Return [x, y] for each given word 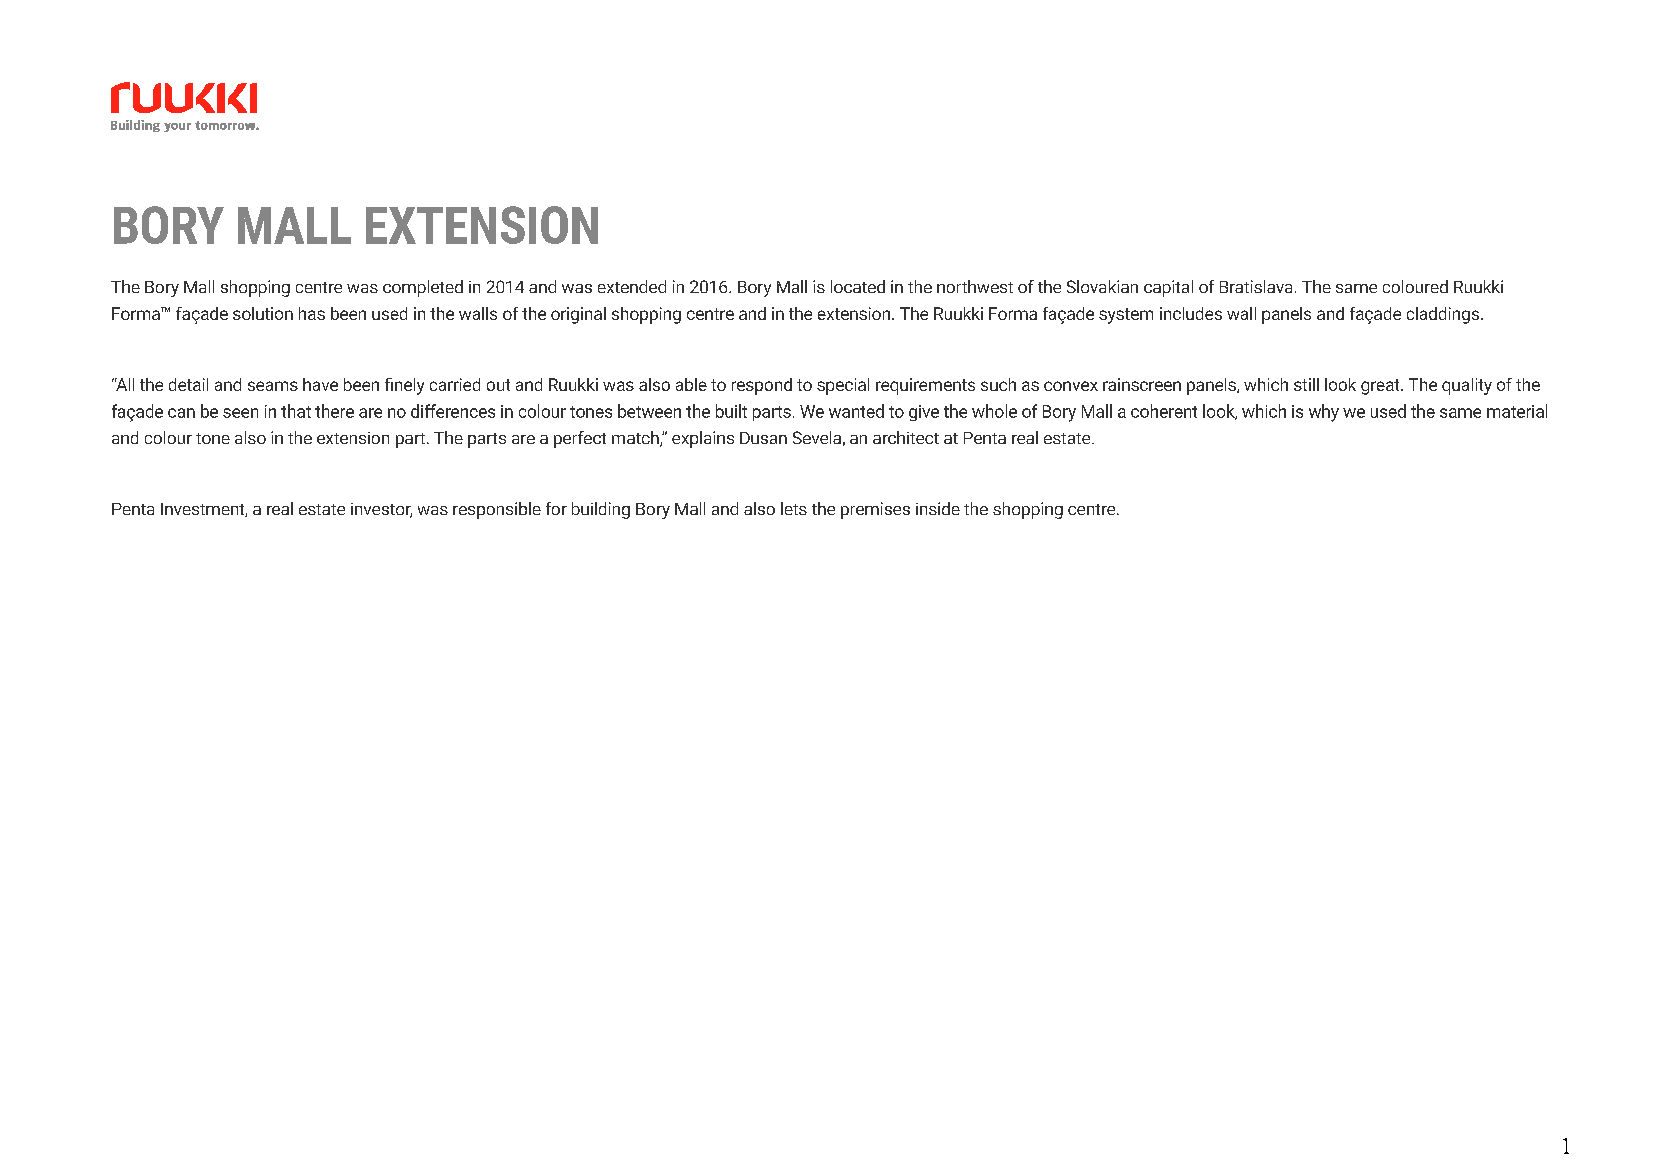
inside [938, 508]
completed [423, 288]
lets [794, 508]
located [858, 286]
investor [381, 510]
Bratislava [1256, 286]
